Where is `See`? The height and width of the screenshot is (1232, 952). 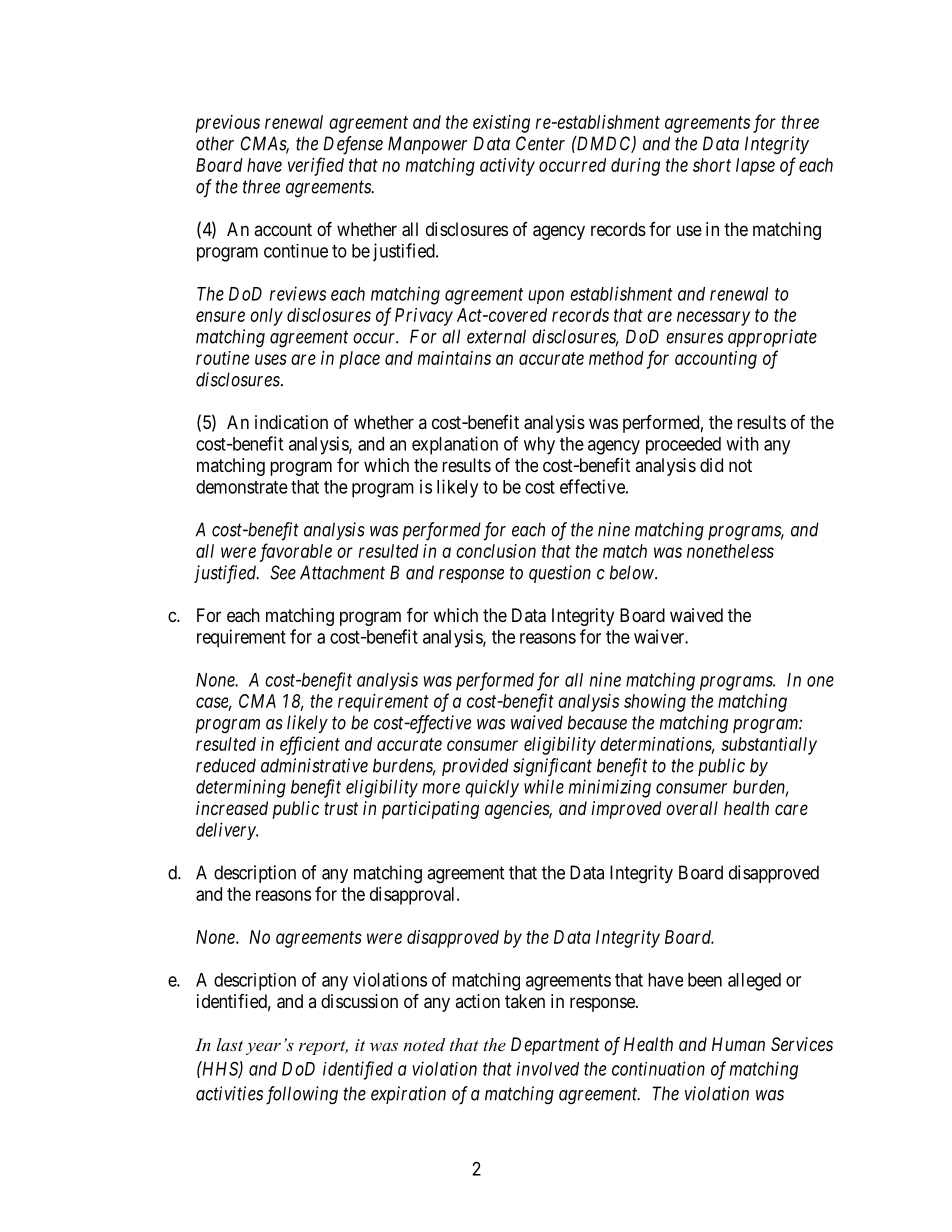 See is located at coordinates (283, 572).
